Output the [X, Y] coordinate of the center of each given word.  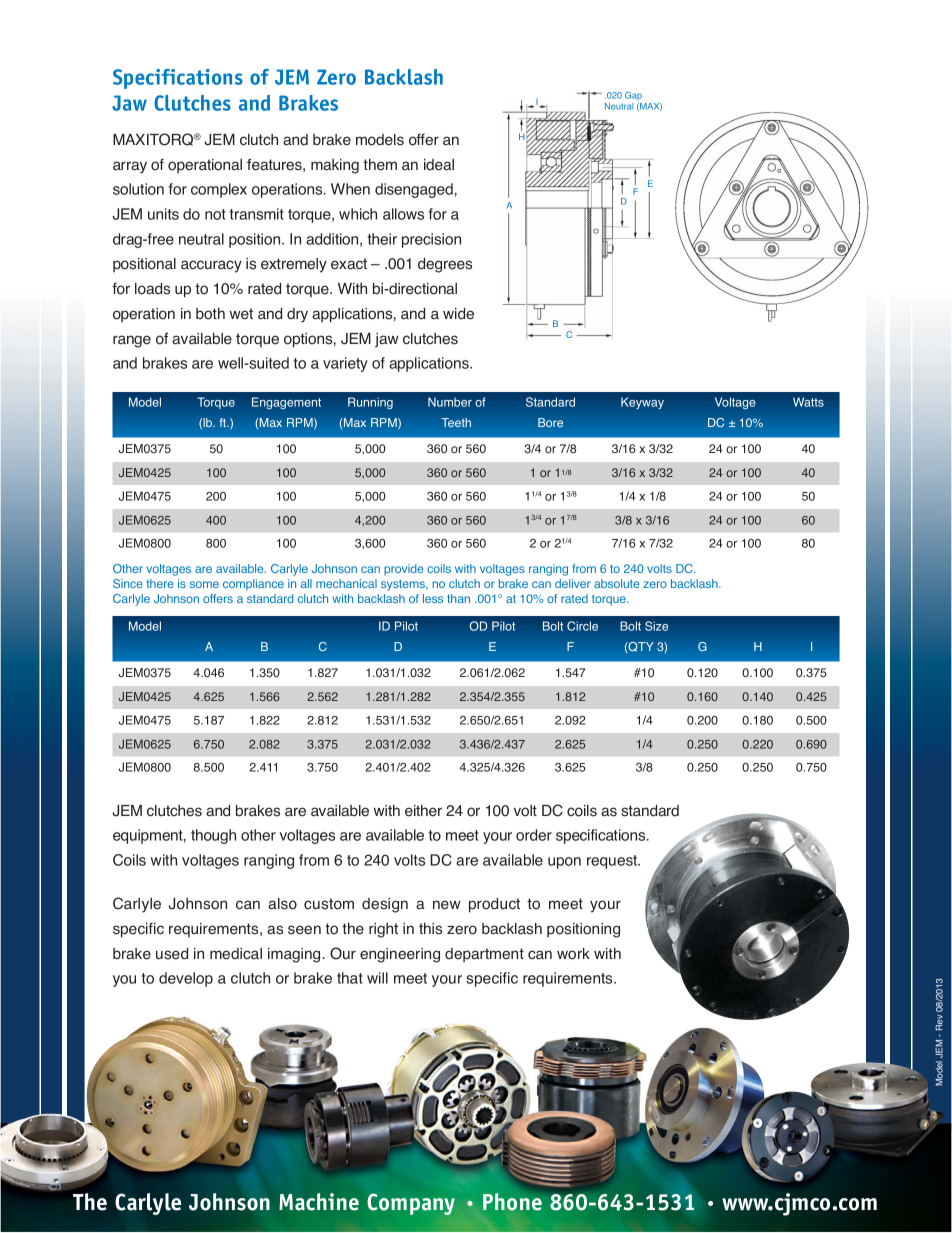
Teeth [456, 422]
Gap [633, 96]
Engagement [286, 403]
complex [219, 190]
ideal [439, 165]
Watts [808, 402]
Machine [319, 1202]
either [423, 811]
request [613, 862]
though [213, 836]
